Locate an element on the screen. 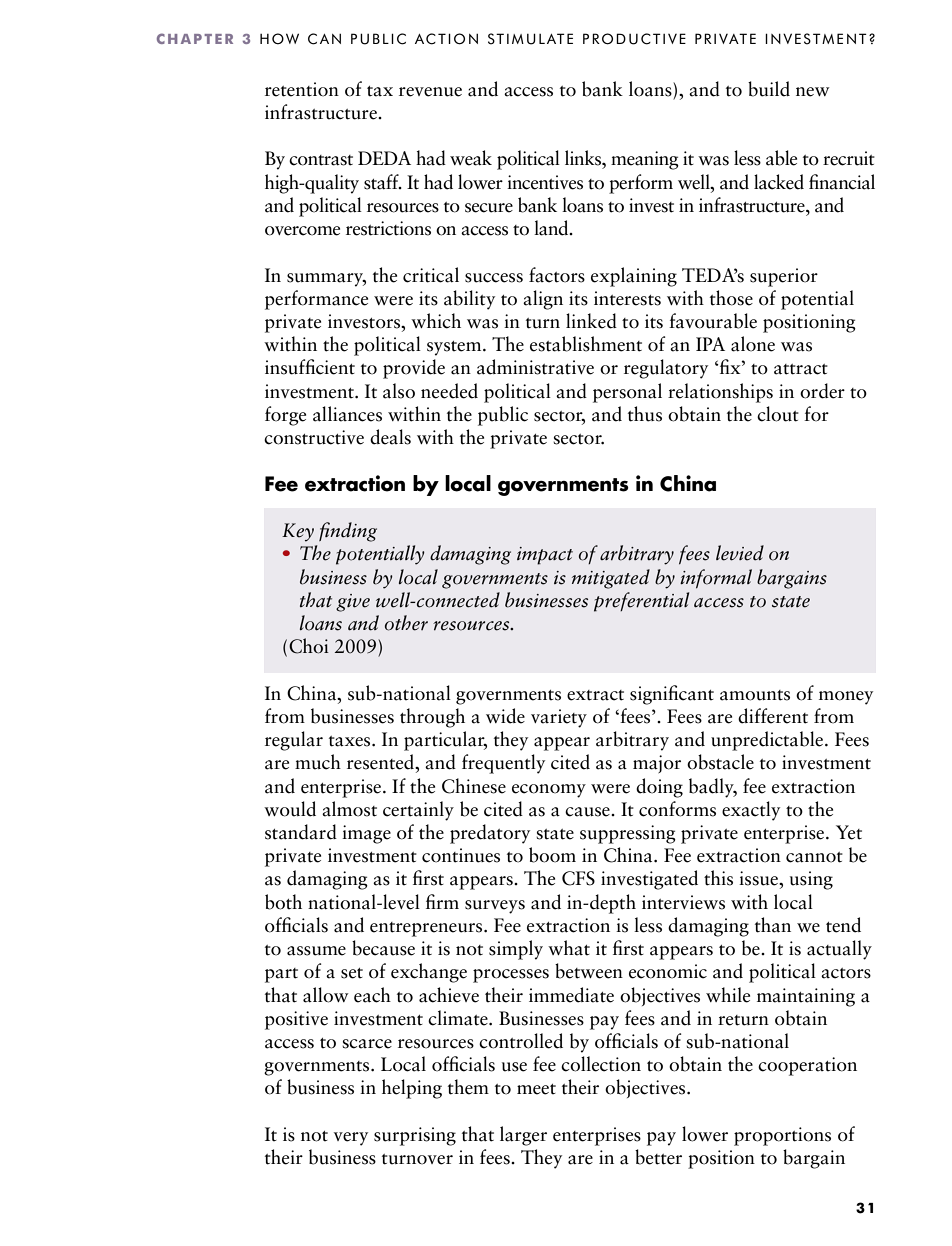 This screenshot has width=952, height=1246. than is located at coordinates (773, 925).
